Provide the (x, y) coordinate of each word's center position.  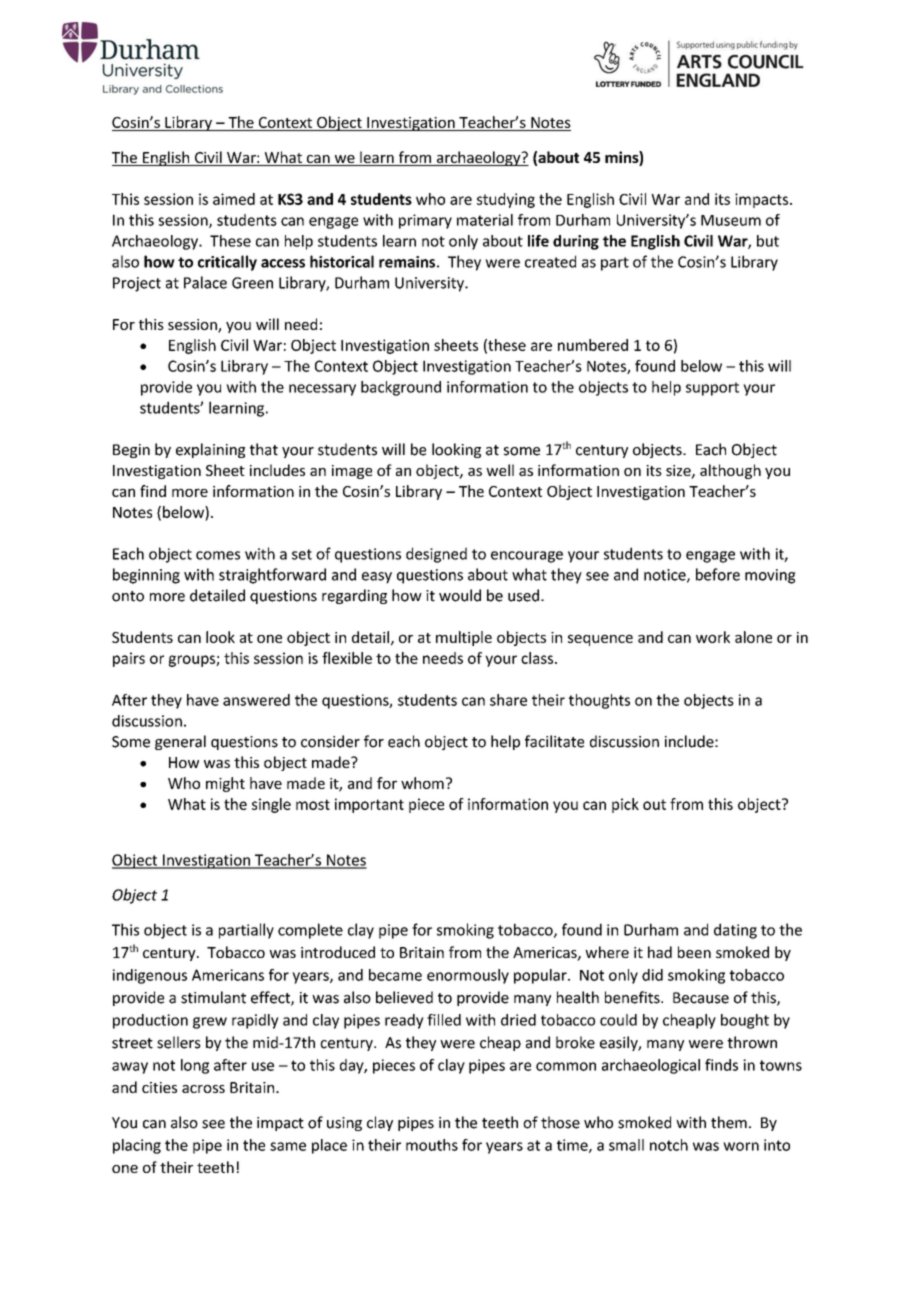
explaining (210, 450)
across (203, 1089)
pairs (129, 659)
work (713, 637)
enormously (468, 976)
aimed (234, 199)
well (500, 470)
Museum (731, 220)
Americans (228, 975)
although (730, 471)
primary (425, 221)
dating (735, 931)
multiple (464, 638)
